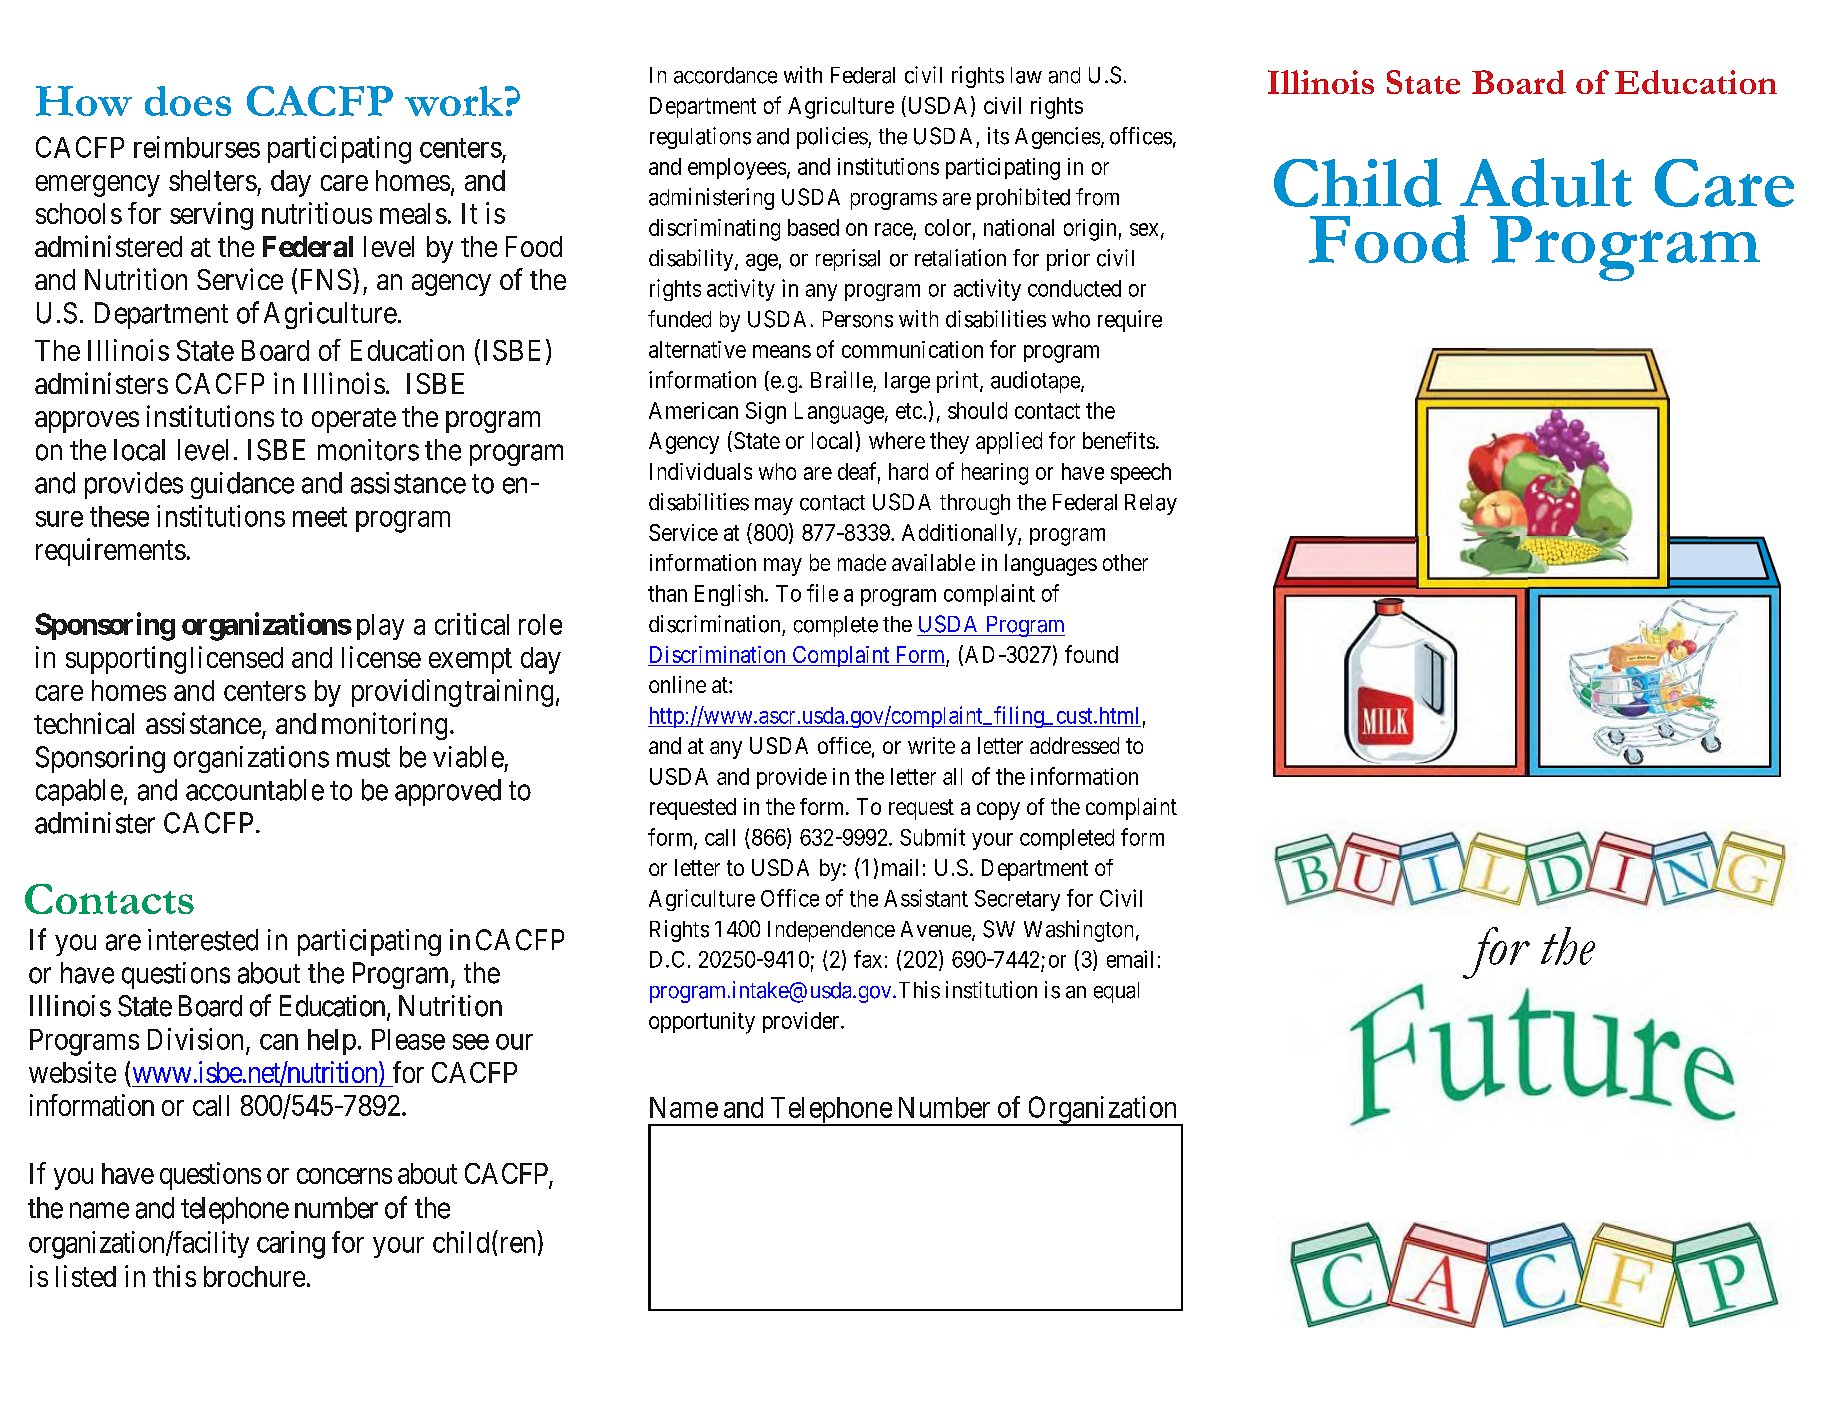 The image size is (1828, 1413). What do you see at coordinates (725, 75) in the document?
I see `accordance` at bounding box center [725, 75].
